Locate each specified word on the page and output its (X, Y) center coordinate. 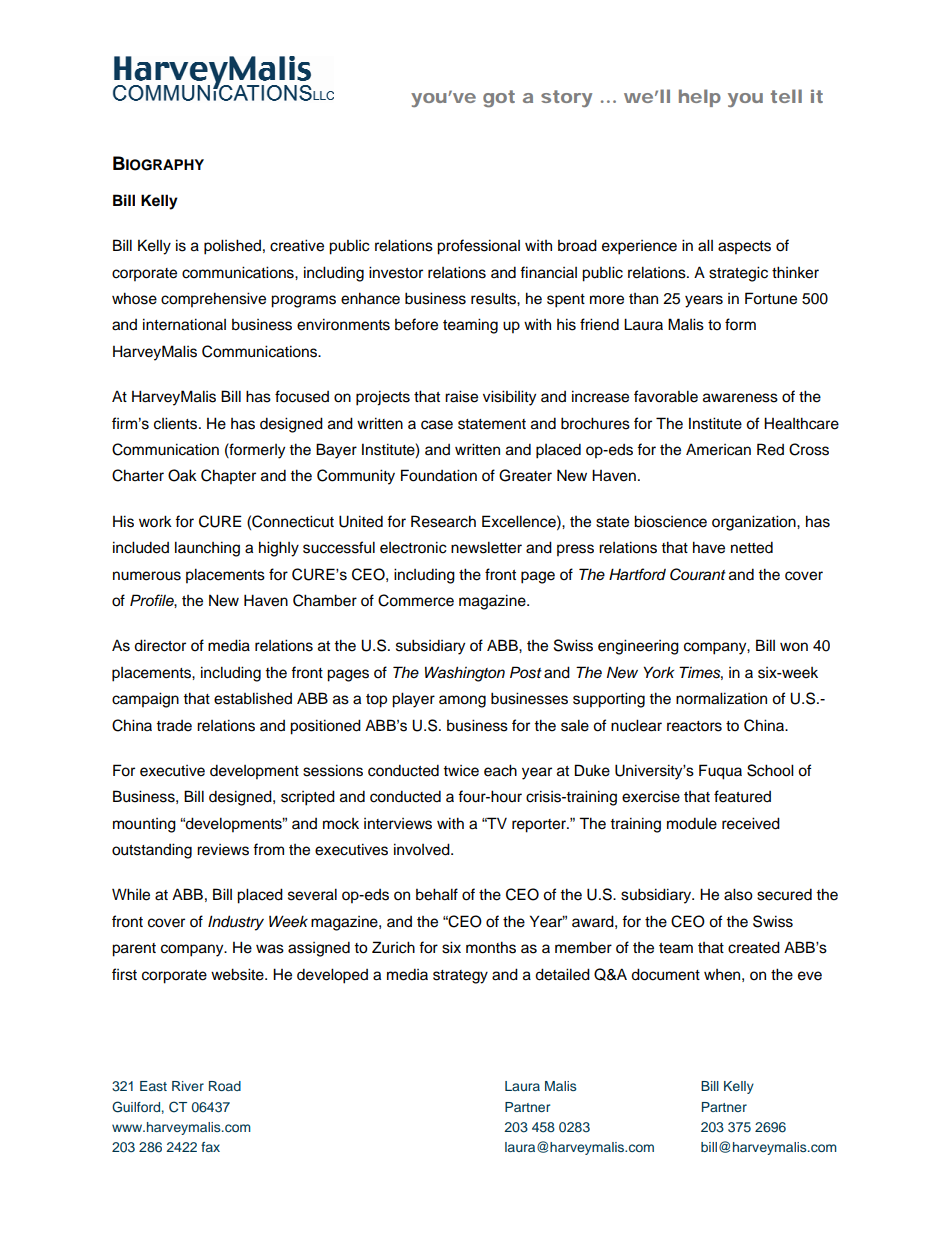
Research (443, 521)
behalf (437, 894)
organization (755, 523)
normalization (721, 698)
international (184, 324)
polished (232, 247)
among (462, 701)
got (499, 99)
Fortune (771, 298)
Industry (236, 923)
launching (207, 549)
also (738, 894)
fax (210, 1147)
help (700, 98)
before (416, 324)
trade (174, 726)
